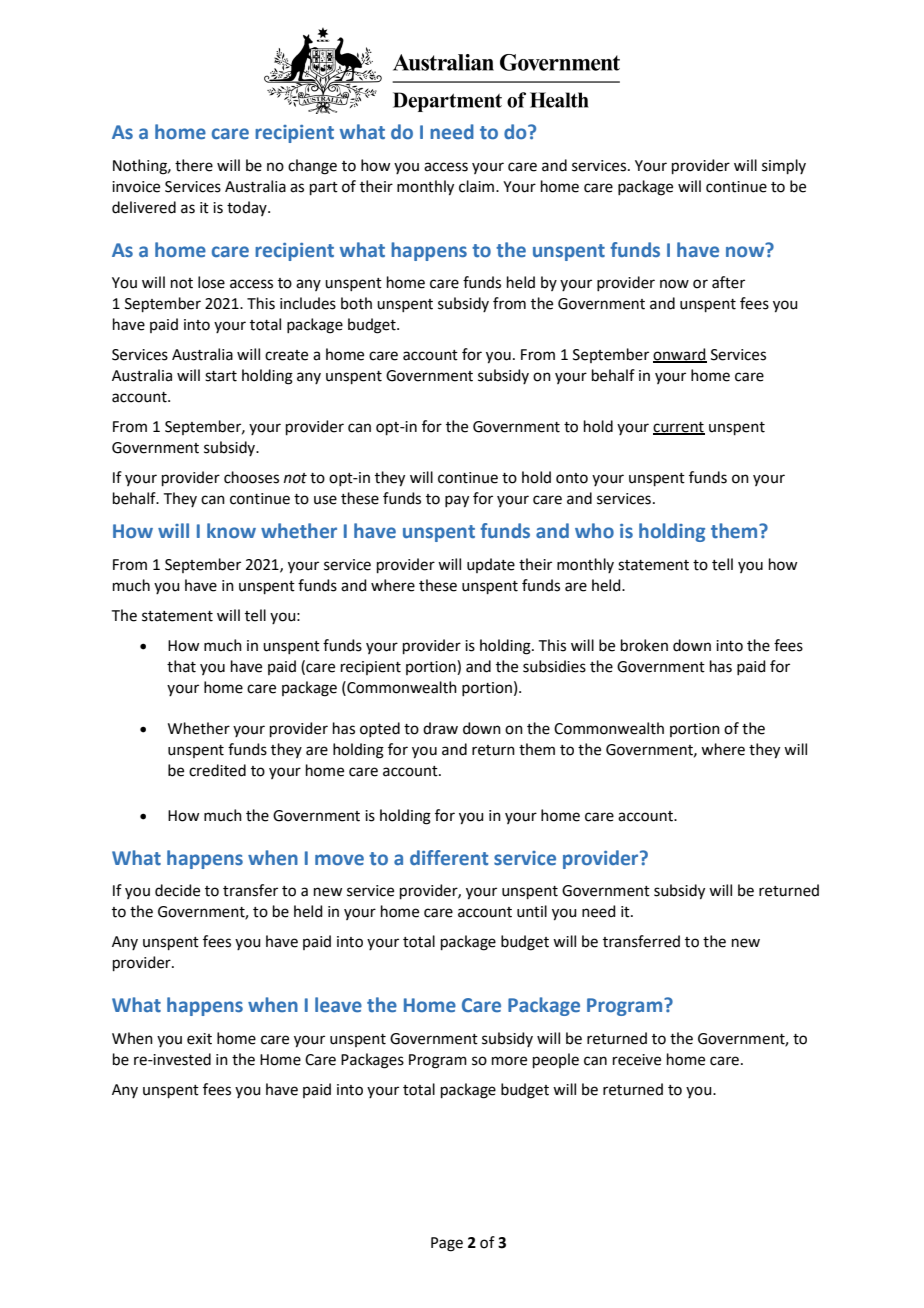  I want to click on decide, so click(177, 890).
